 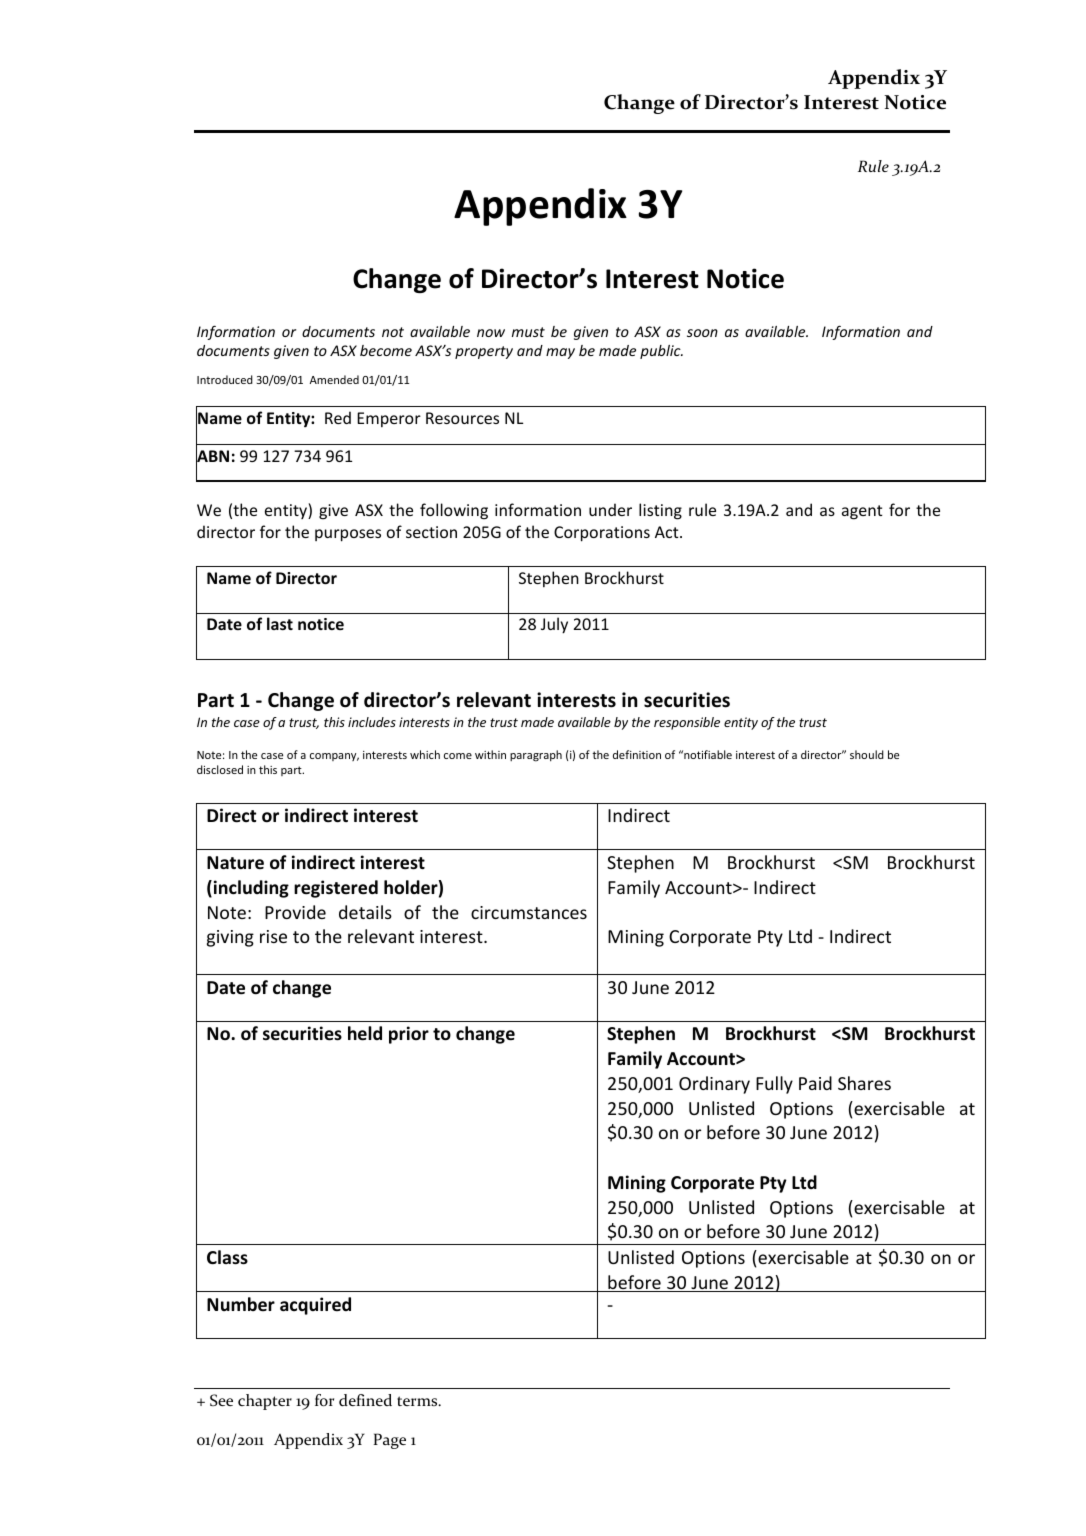 What do you see at coordinates (334, 379) in the screenshot?
I see `Amended` at bounding box center [334, 379].
